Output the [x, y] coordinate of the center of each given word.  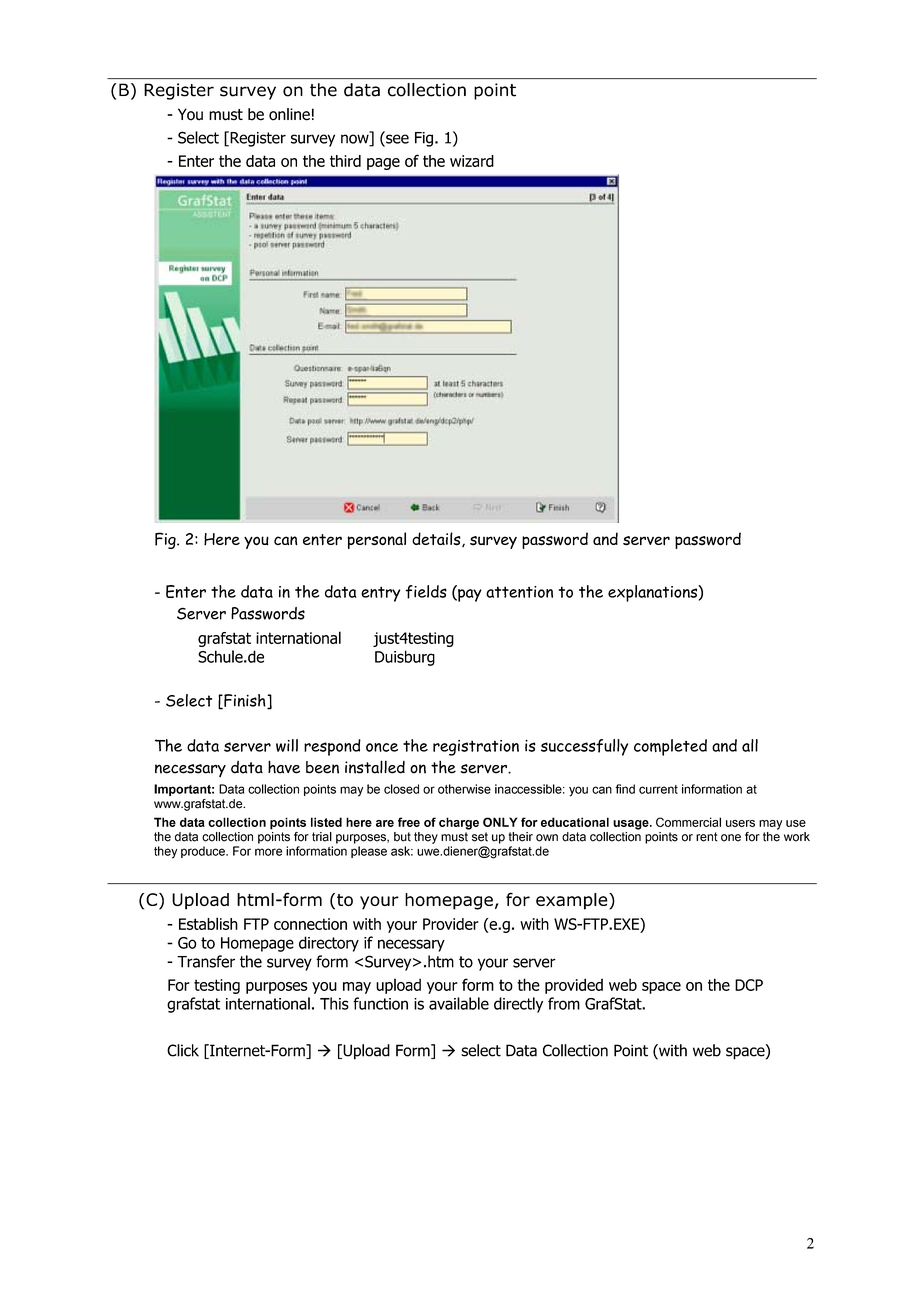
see [396, 139]
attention [519, 592]
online [289, 114]
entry [380, 594]
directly [518, 1005]
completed [670, 747]
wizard [472, 161]
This [334, 1003]
